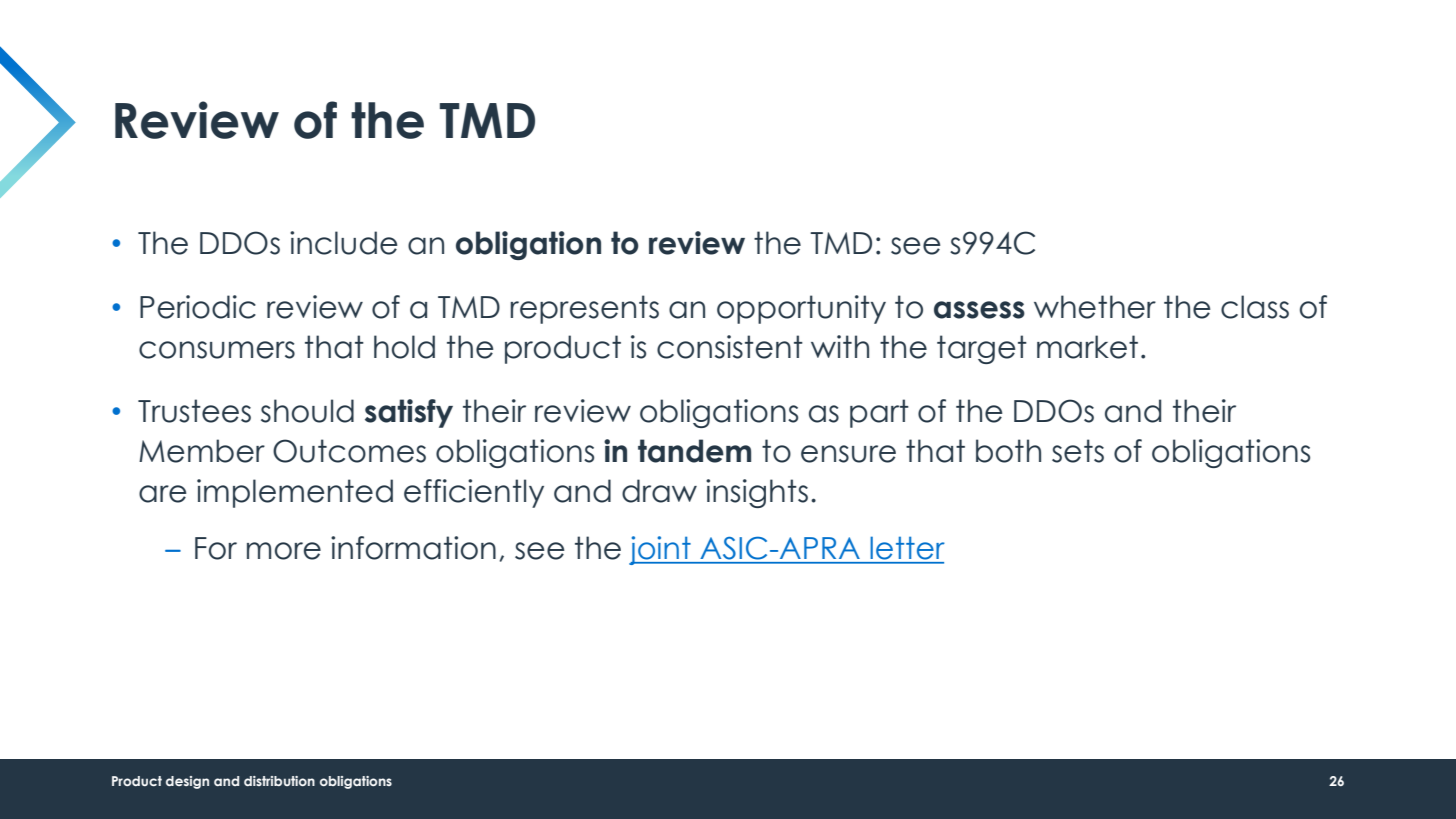 This document has width=1456, height=819. Describe the element at coordinates (1078, 451) in the document. I see `sets` at that location.
